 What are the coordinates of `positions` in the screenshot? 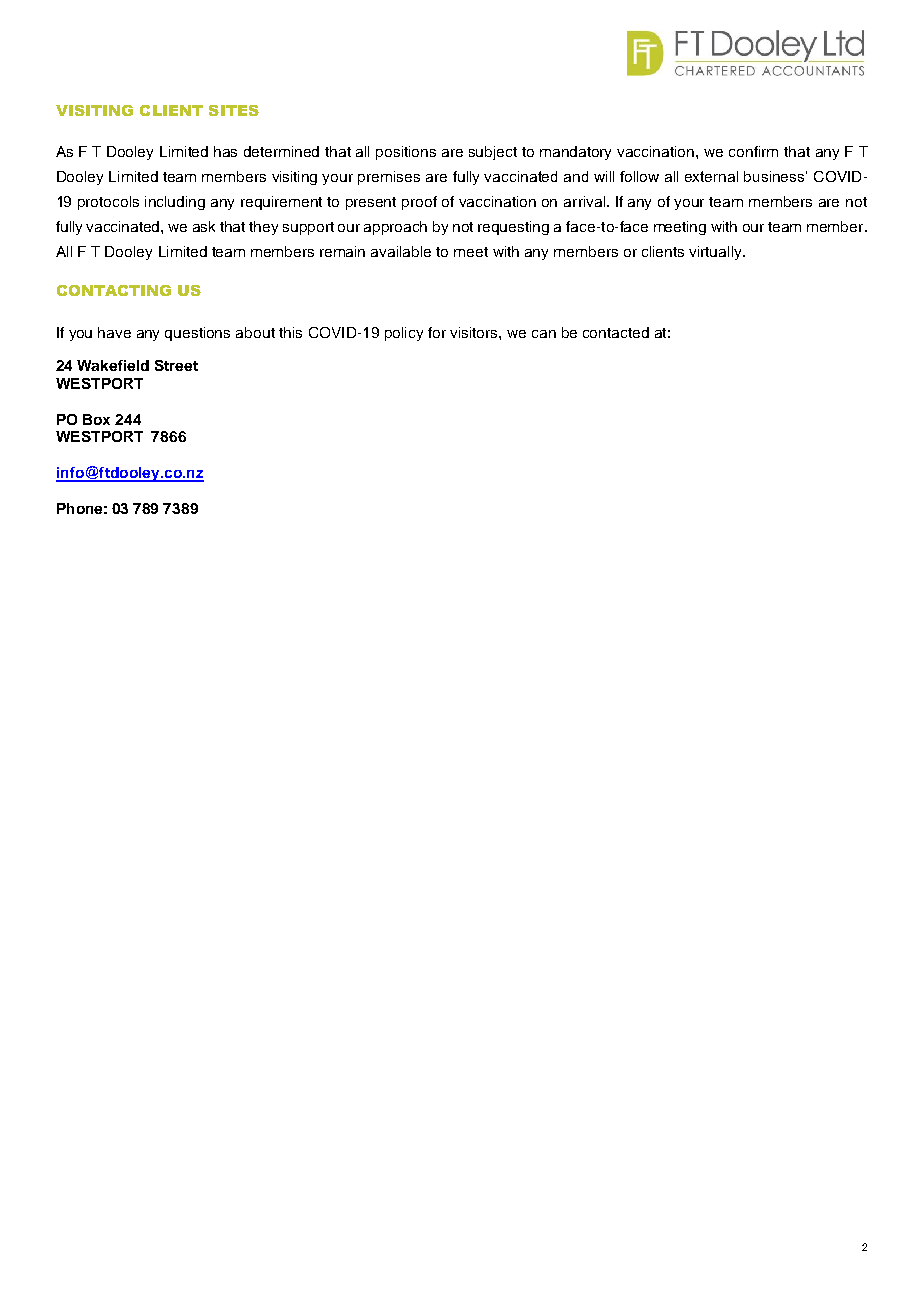 It's located at (406, 153).
